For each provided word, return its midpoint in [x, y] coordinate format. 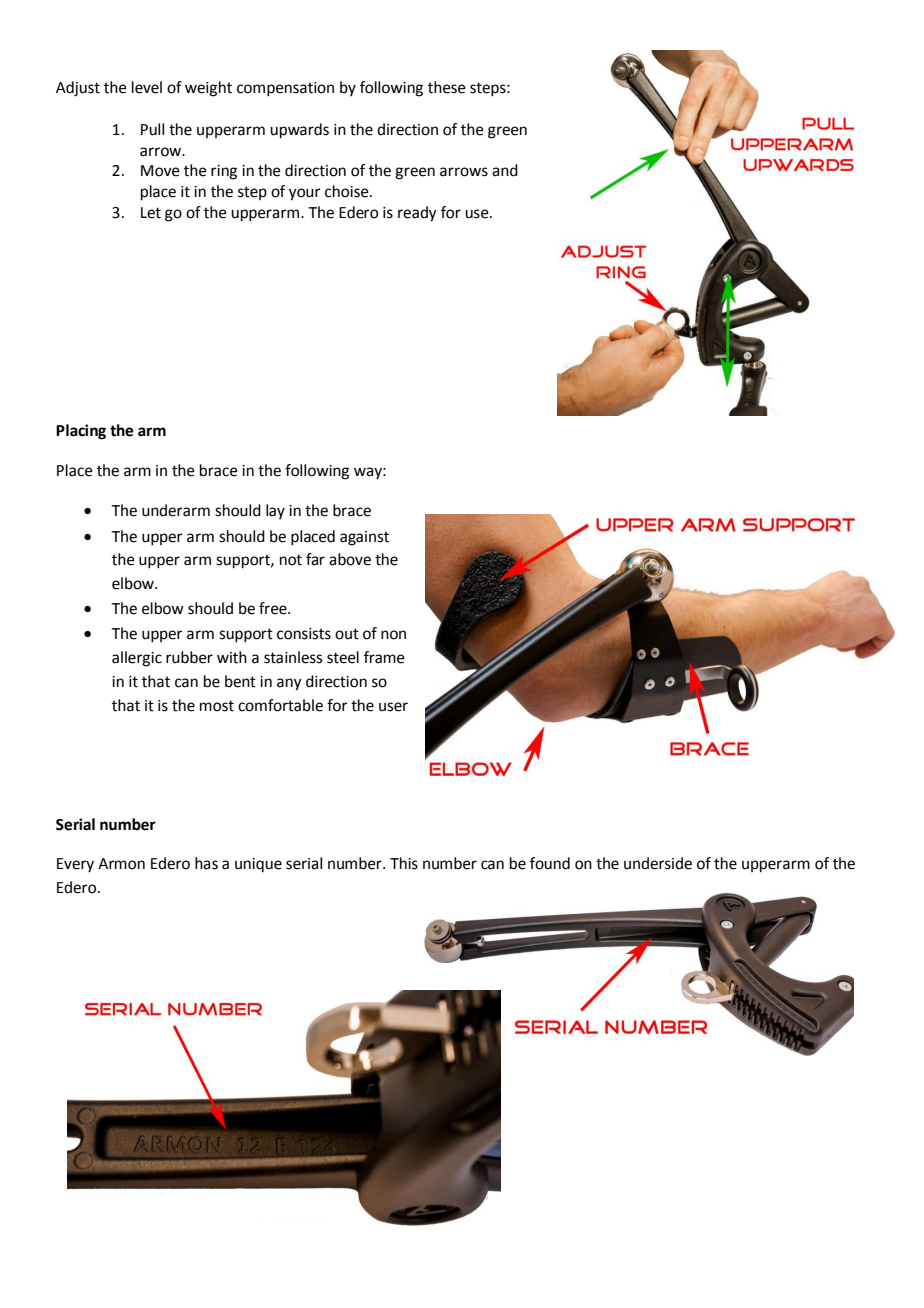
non [393, 635]
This [404, 863]
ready [417, 214]
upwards [299, 131]
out [347, 634]
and [505, 170]
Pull [152, 129]
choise [348, 191]
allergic [137, 659]
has [206, 863]
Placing [81, 432]
